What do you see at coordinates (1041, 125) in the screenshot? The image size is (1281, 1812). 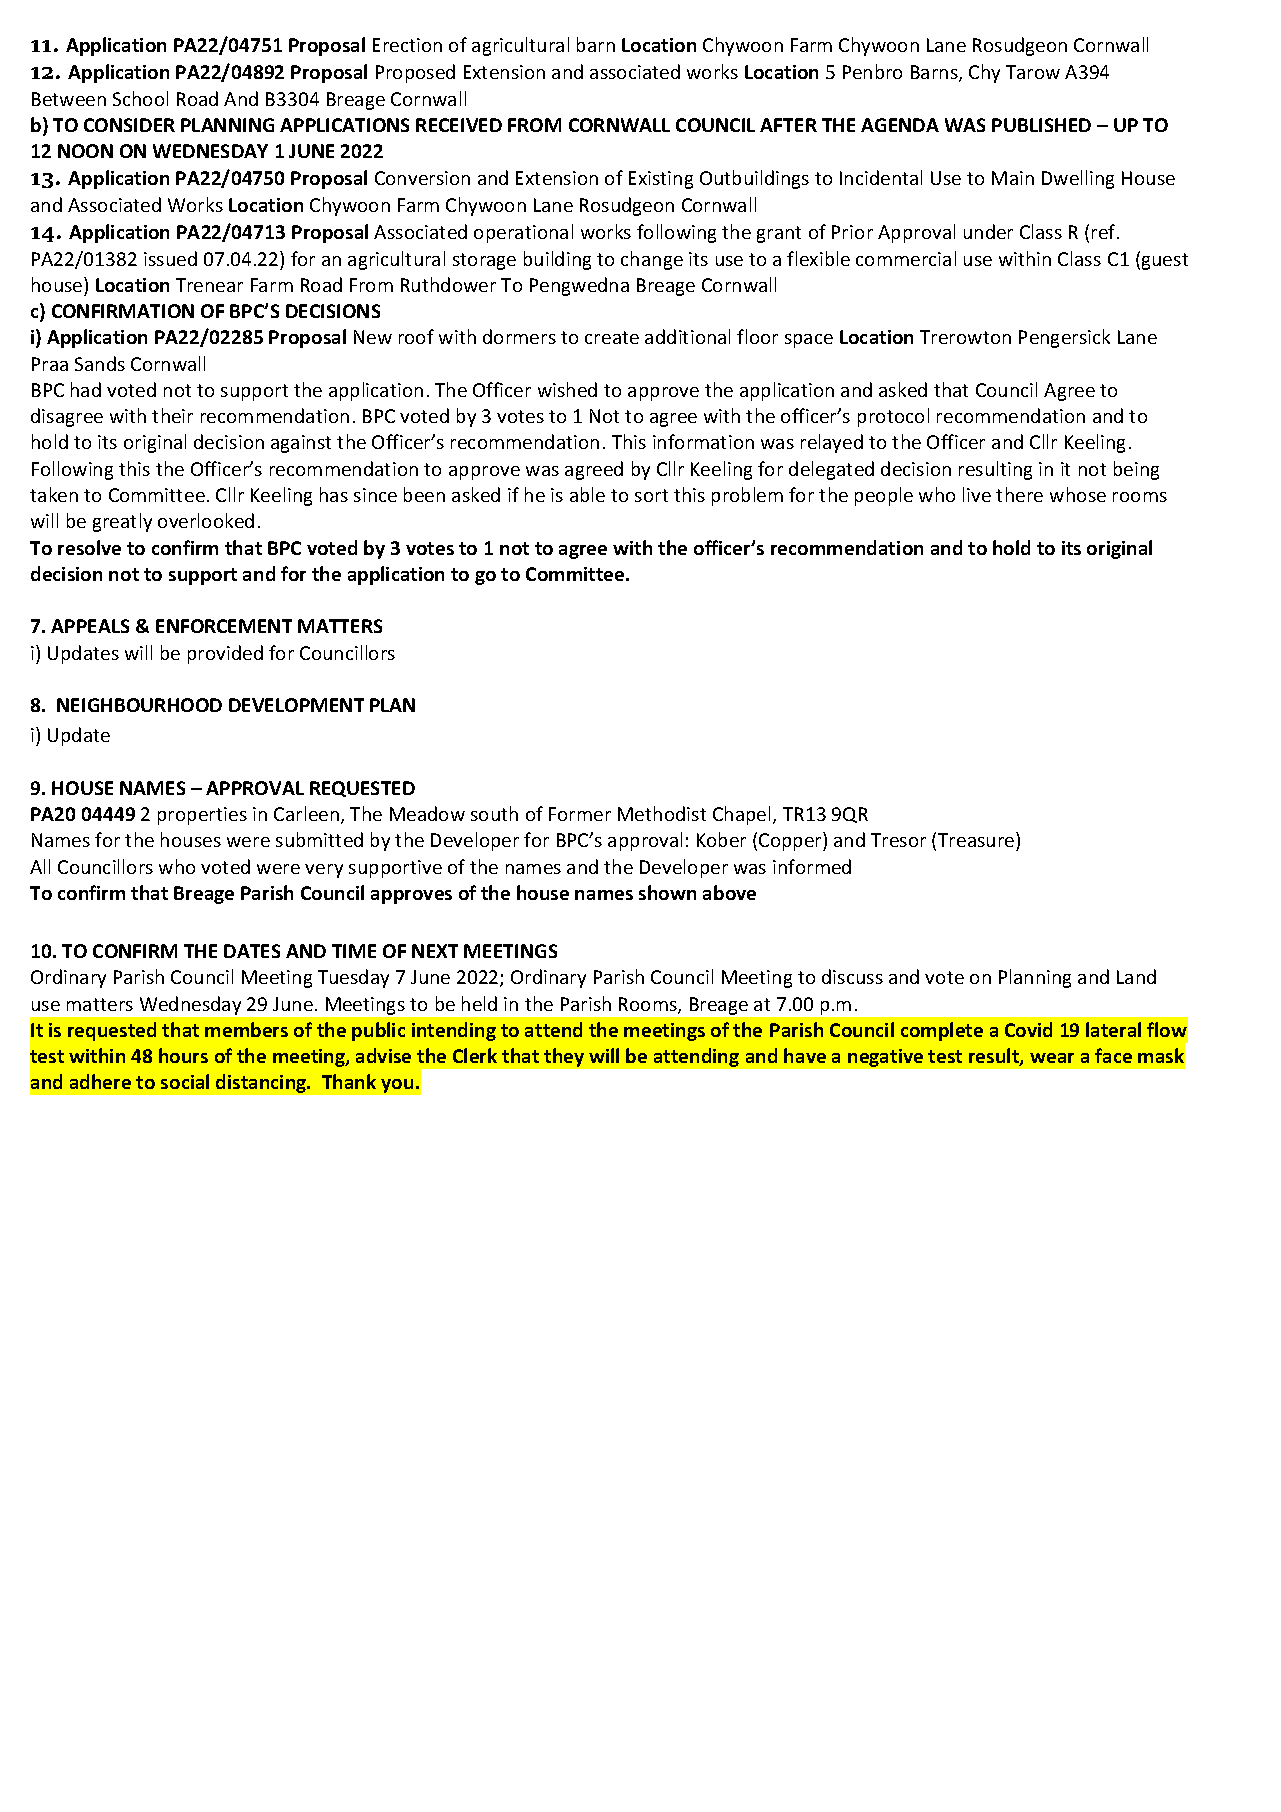 I see `PUBLISHED` at bounding box center [1041, 125].
